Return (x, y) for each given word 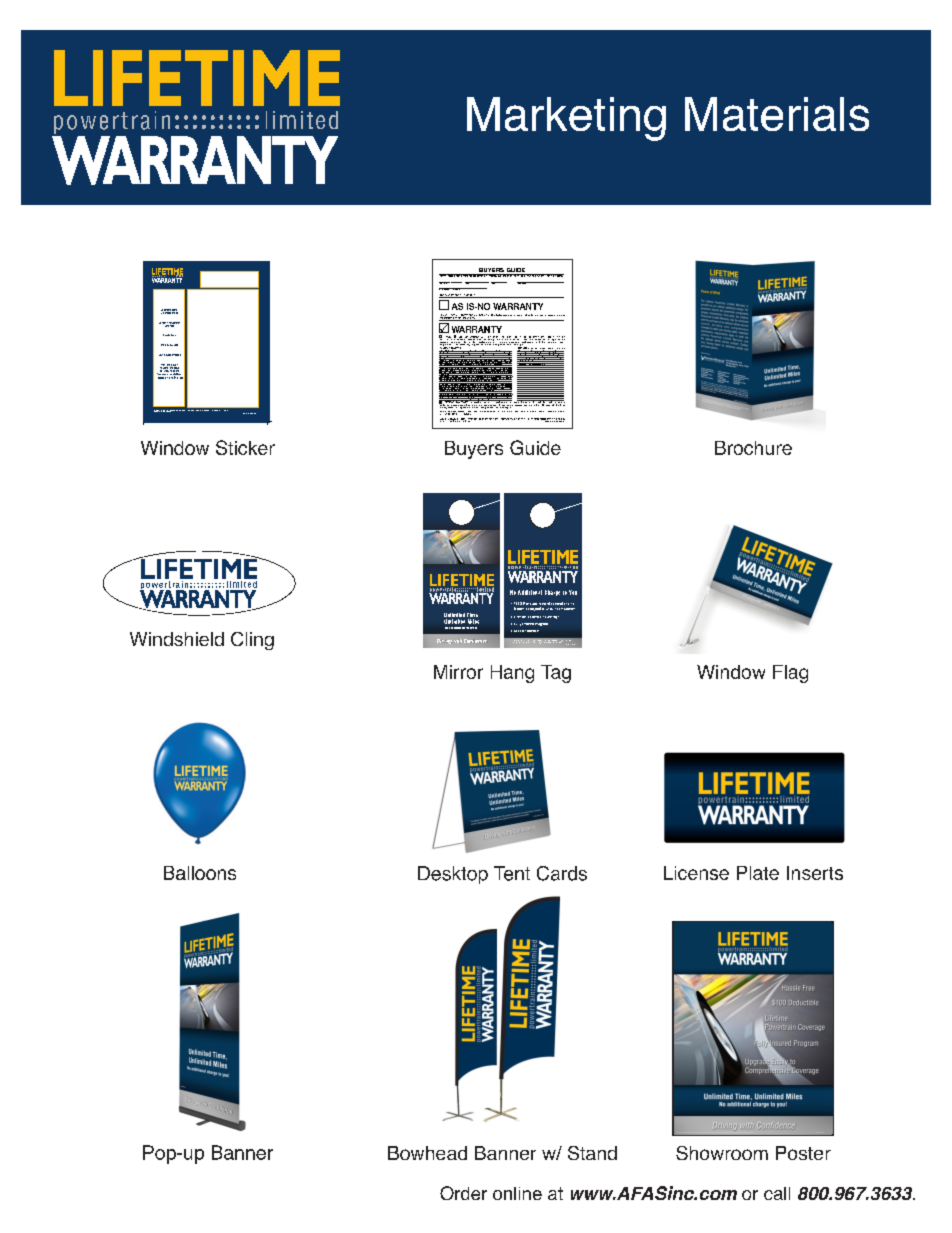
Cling (252, 641)
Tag (556, 674)
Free (173, 335)
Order (463, 1193)
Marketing (566, 119)
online (517, 1193)
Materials (777, 114)
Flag (790, 674)
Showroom (722, 1153)
